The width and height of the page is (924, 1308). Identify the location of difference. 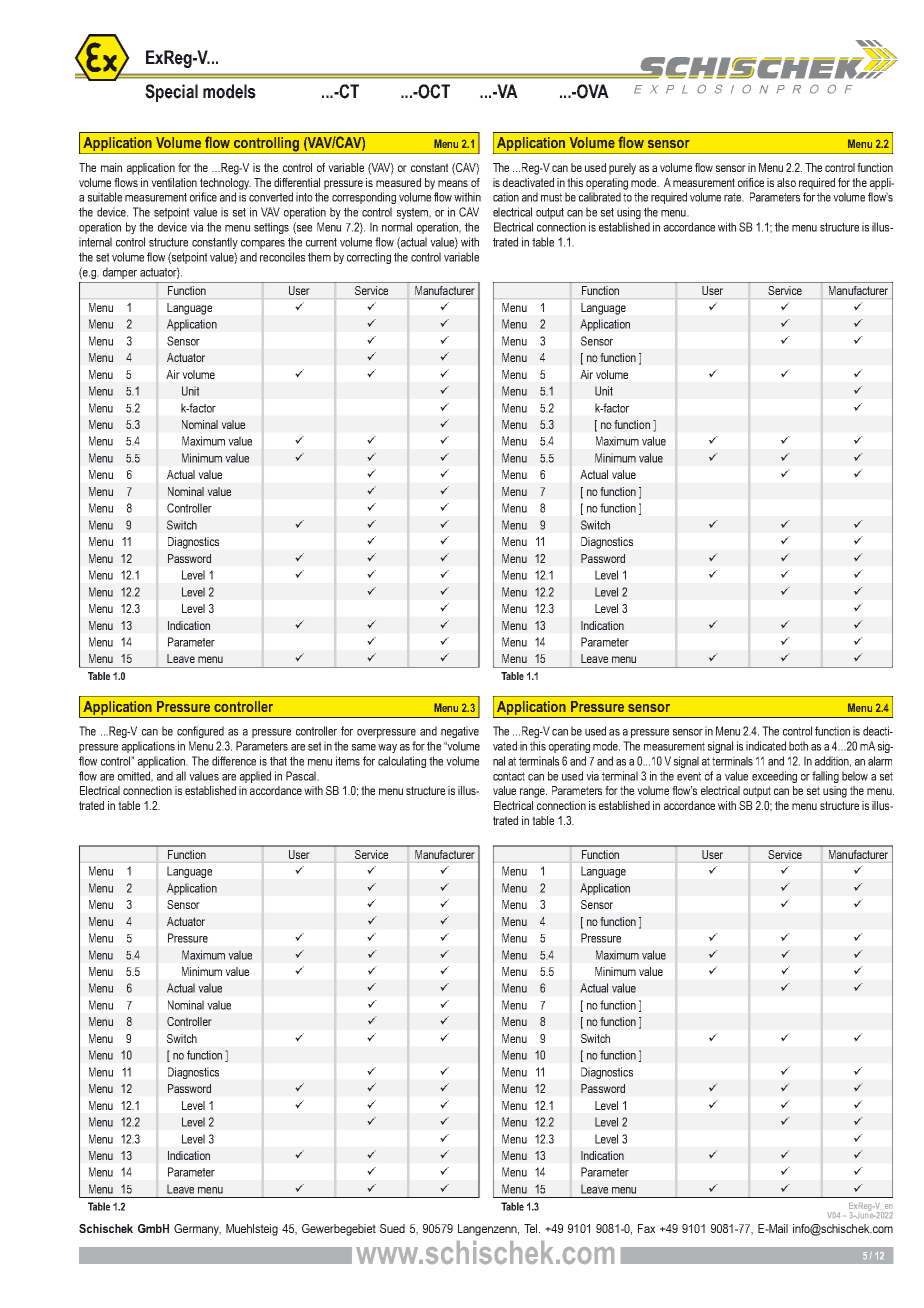
(234, 761).
